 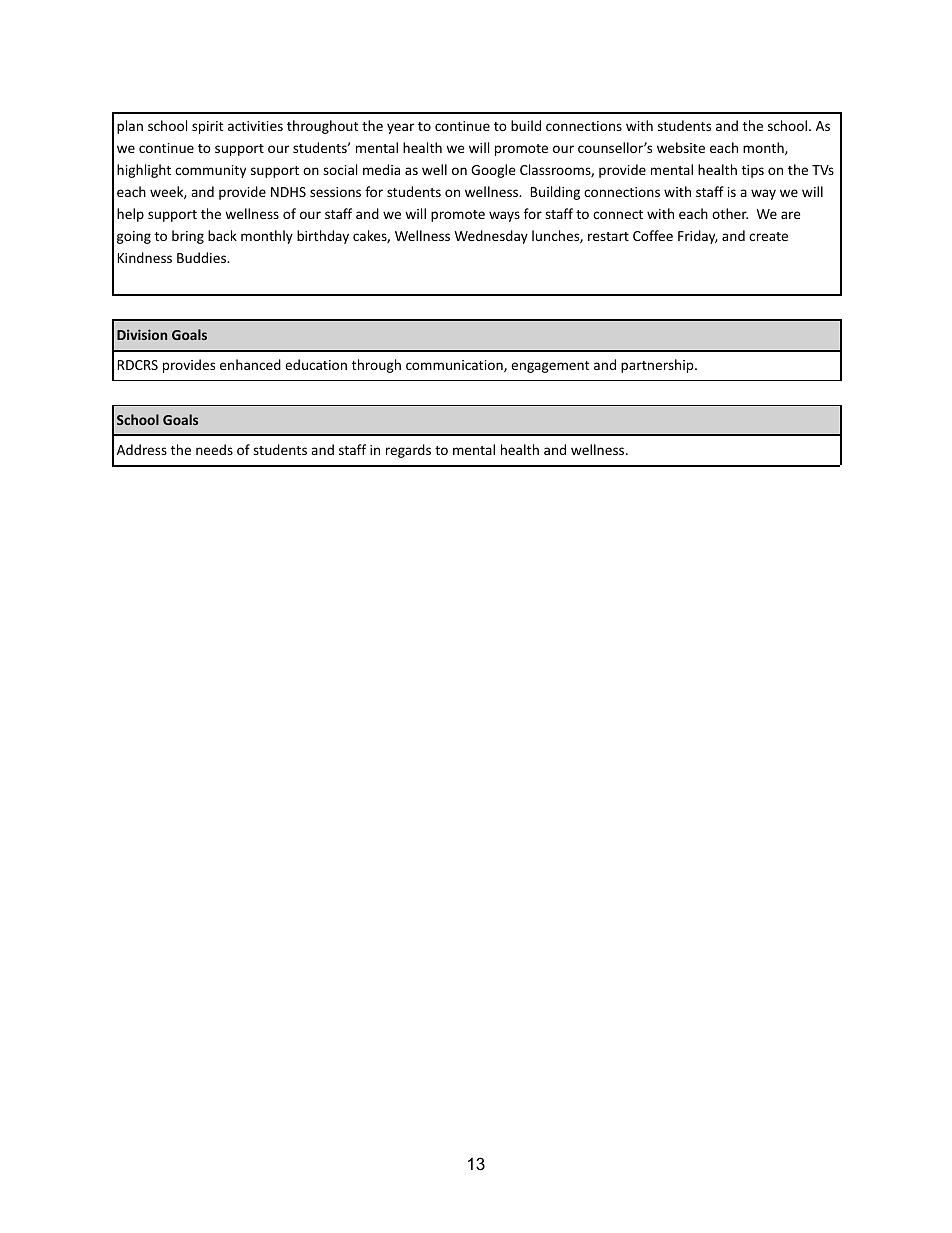 What do you see at coordinates (222, 235) in the screenshot?
I see `back` at bounding box center [222, 235].
